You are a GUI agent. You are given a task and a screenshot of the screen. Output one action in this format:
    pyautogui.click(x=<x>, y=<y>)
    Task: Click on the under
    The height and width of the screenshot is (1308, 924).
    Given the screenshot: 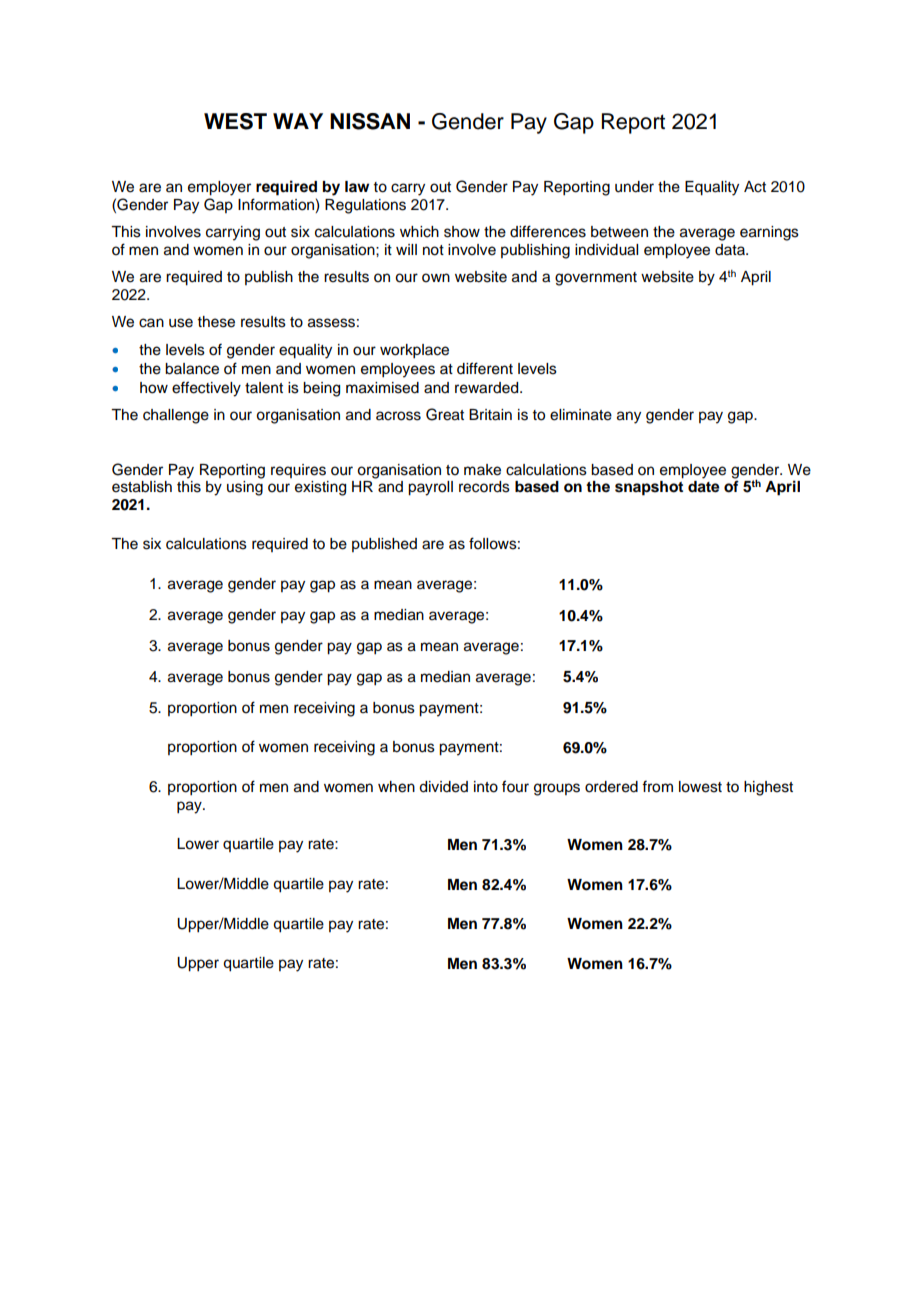 What is the action you would take?
    pyautogui.click(x=634, y=187)
